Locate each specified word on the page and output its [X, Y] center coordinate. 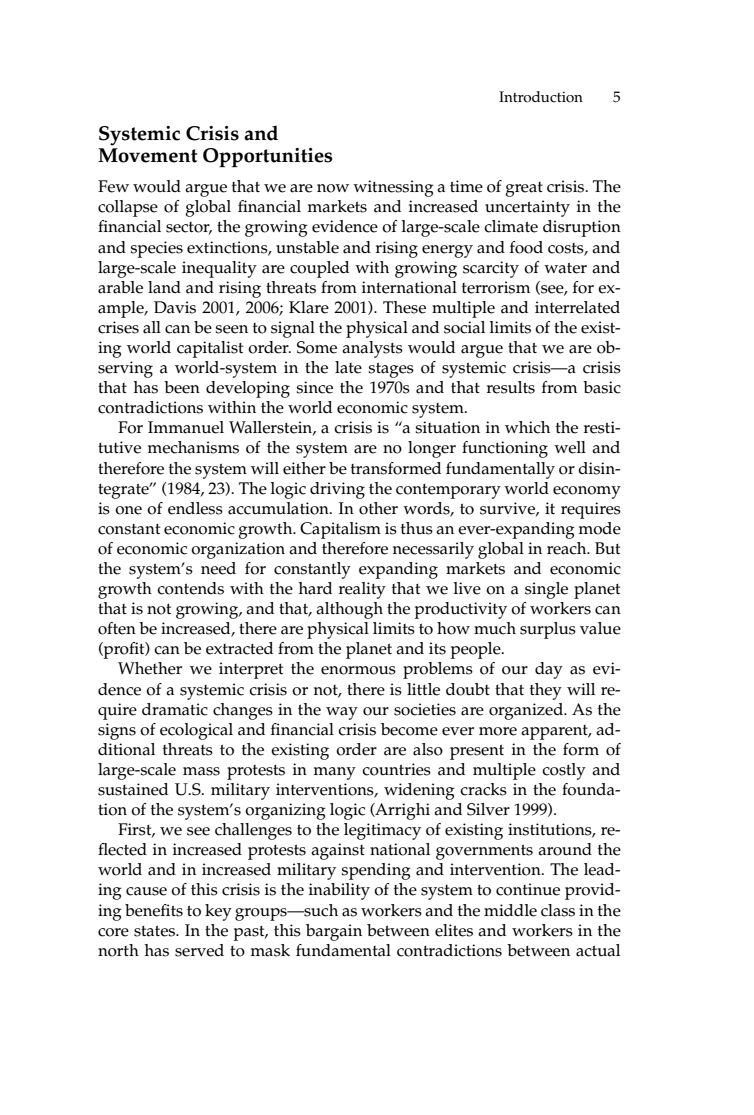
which [527, 427]
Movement [147, 155]
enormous [358, 670]
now [333, 188]
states [155, 931]
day [549, 670]
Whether [150, 668]
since [314, 387]
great [524, 189]
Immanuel [186, 427]
